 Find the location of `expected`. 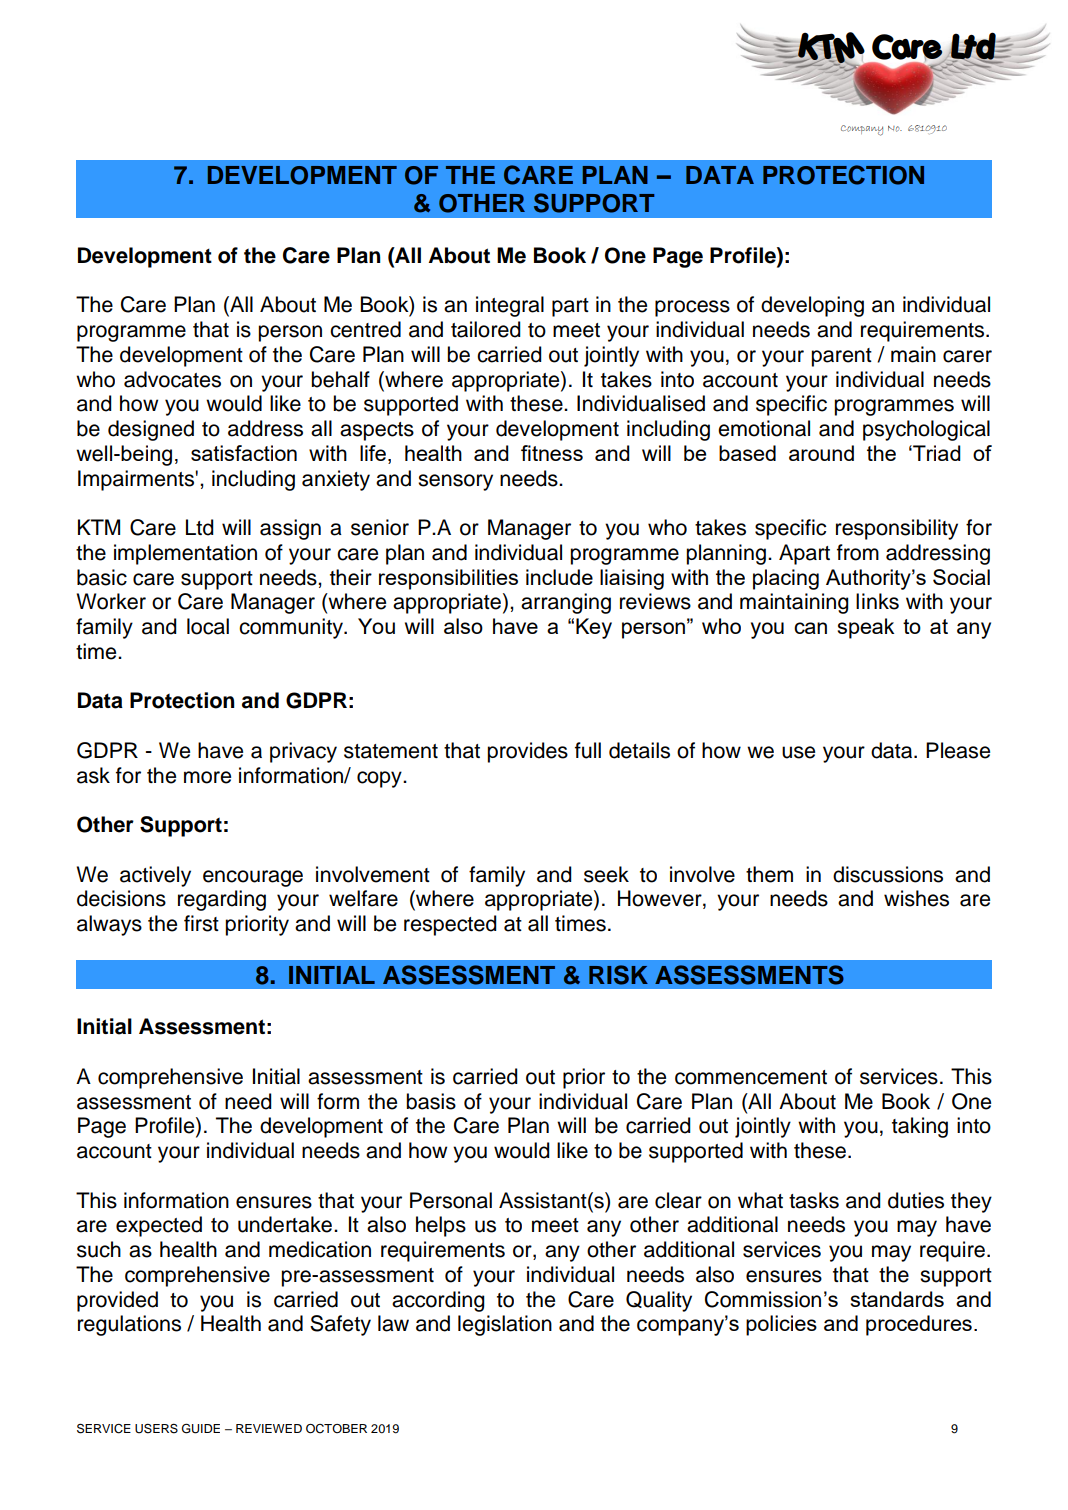

expected is located at coordinates (159, 1226).
